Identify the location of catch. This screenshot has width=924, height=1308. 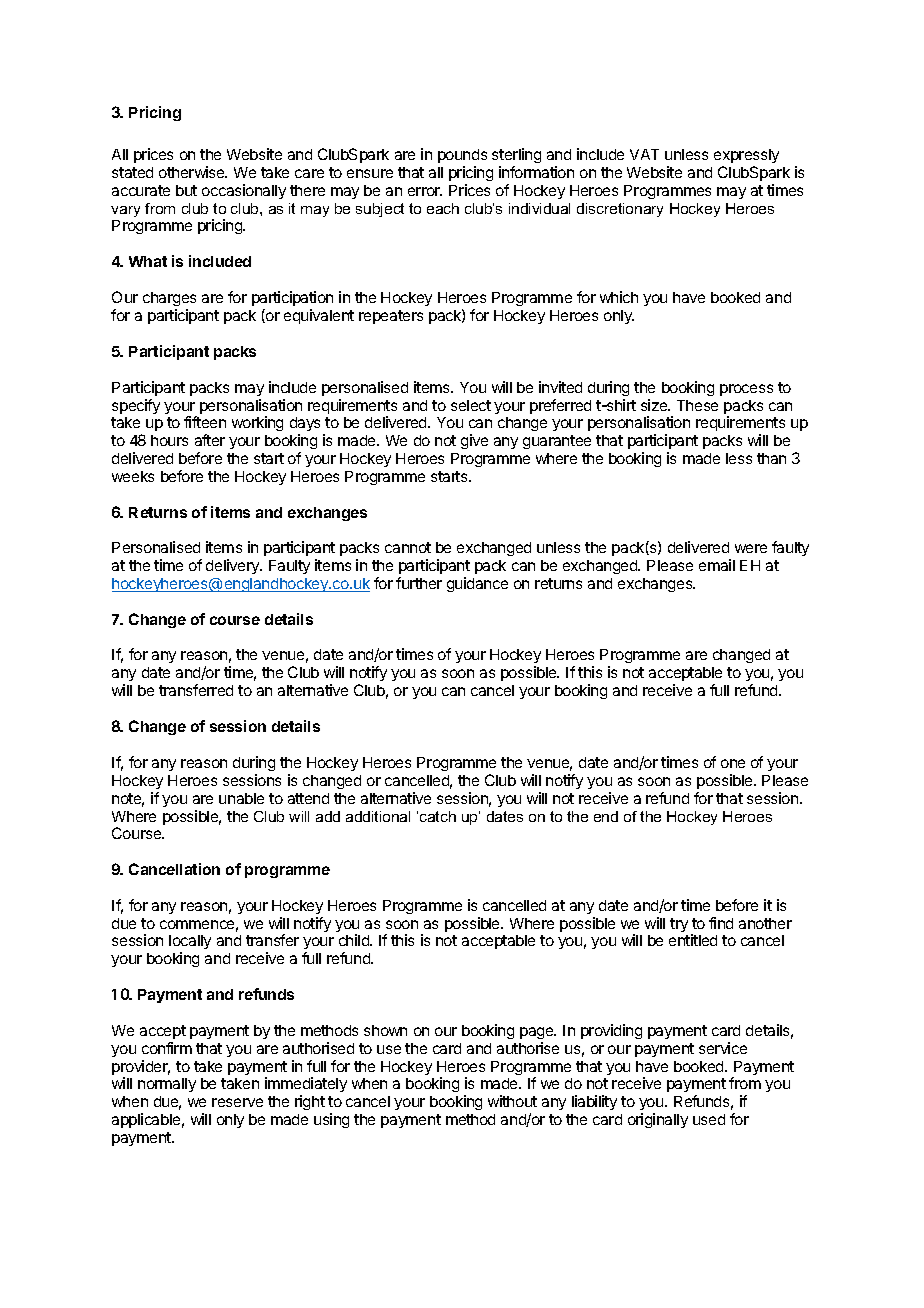
(438, 816).
